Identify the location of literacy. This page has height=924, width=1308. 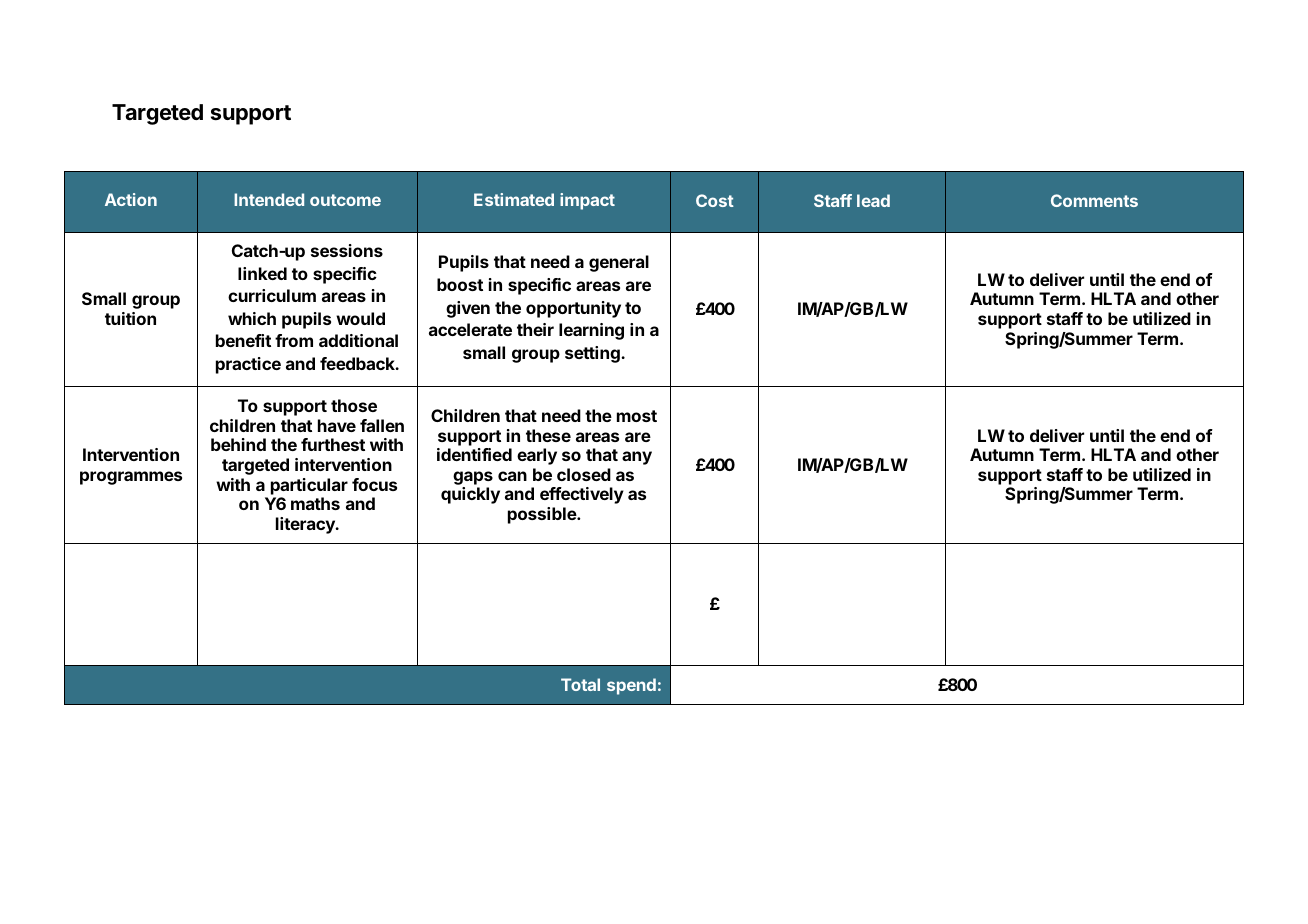
(306, 525).
